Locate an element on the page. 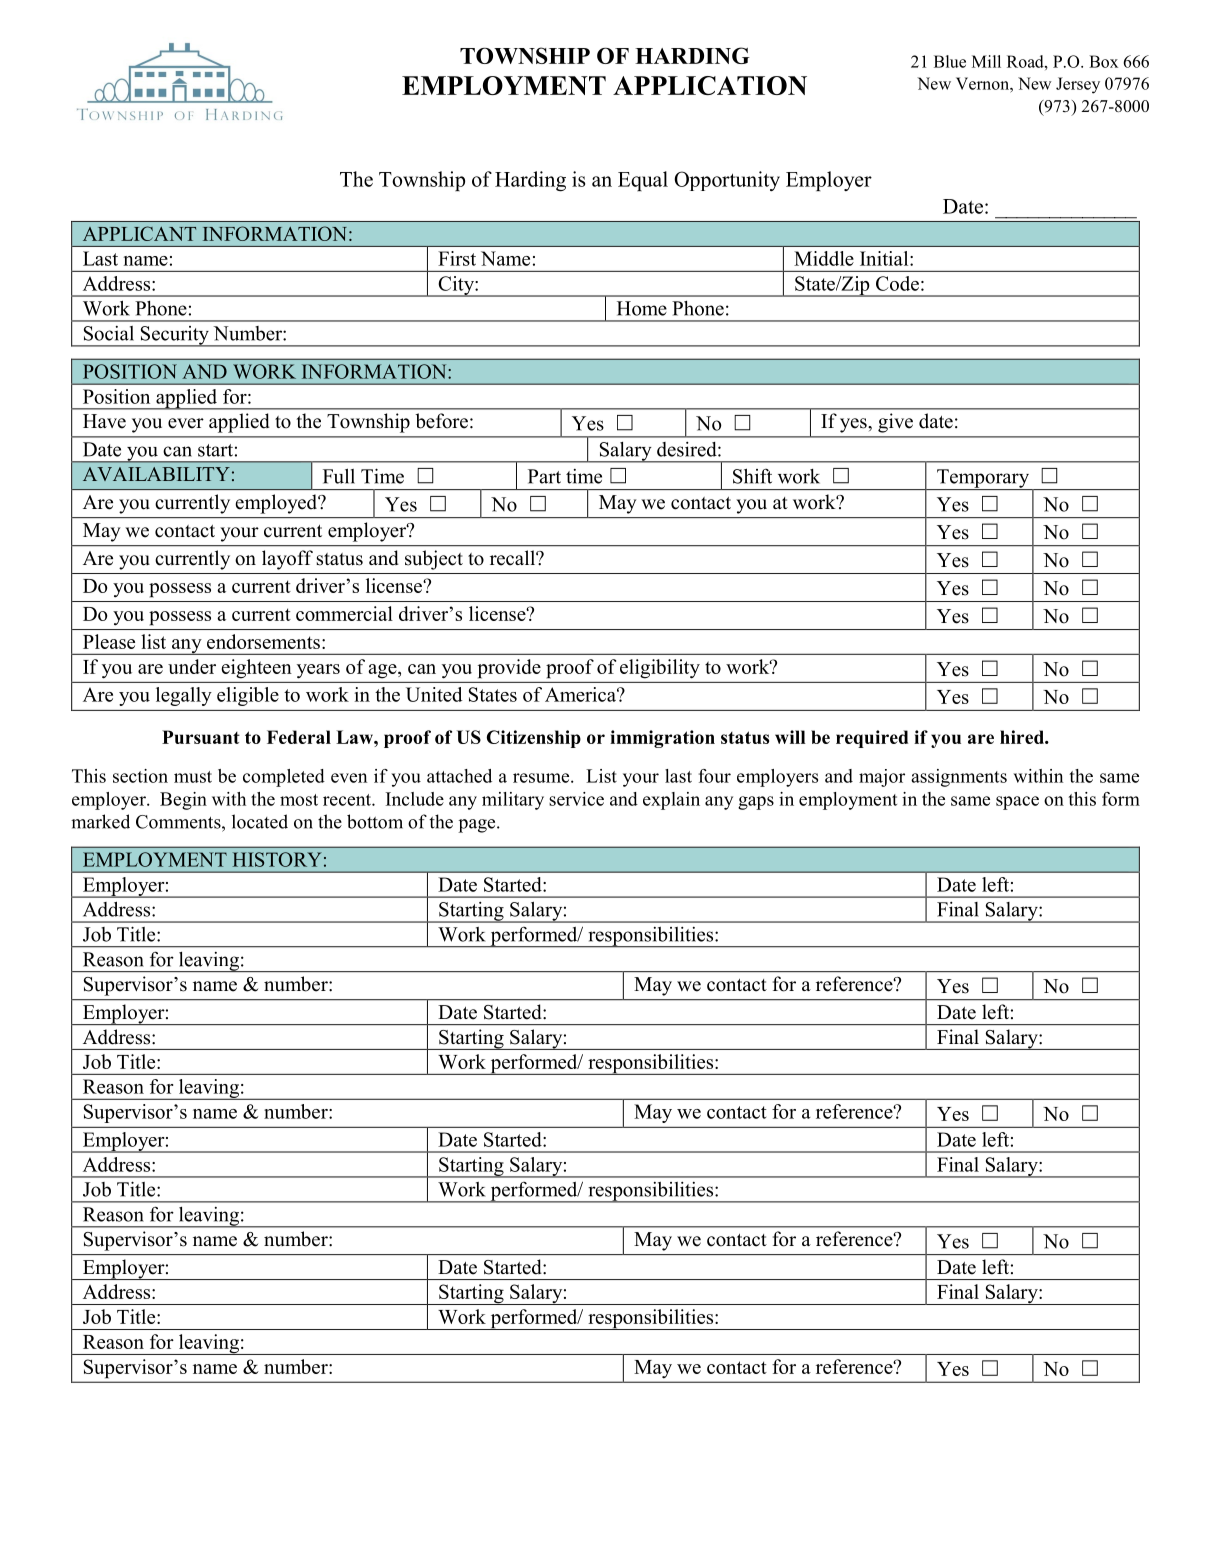 This document has height=1568, width=1211. Vernon is located at coordinates (983, 83).
